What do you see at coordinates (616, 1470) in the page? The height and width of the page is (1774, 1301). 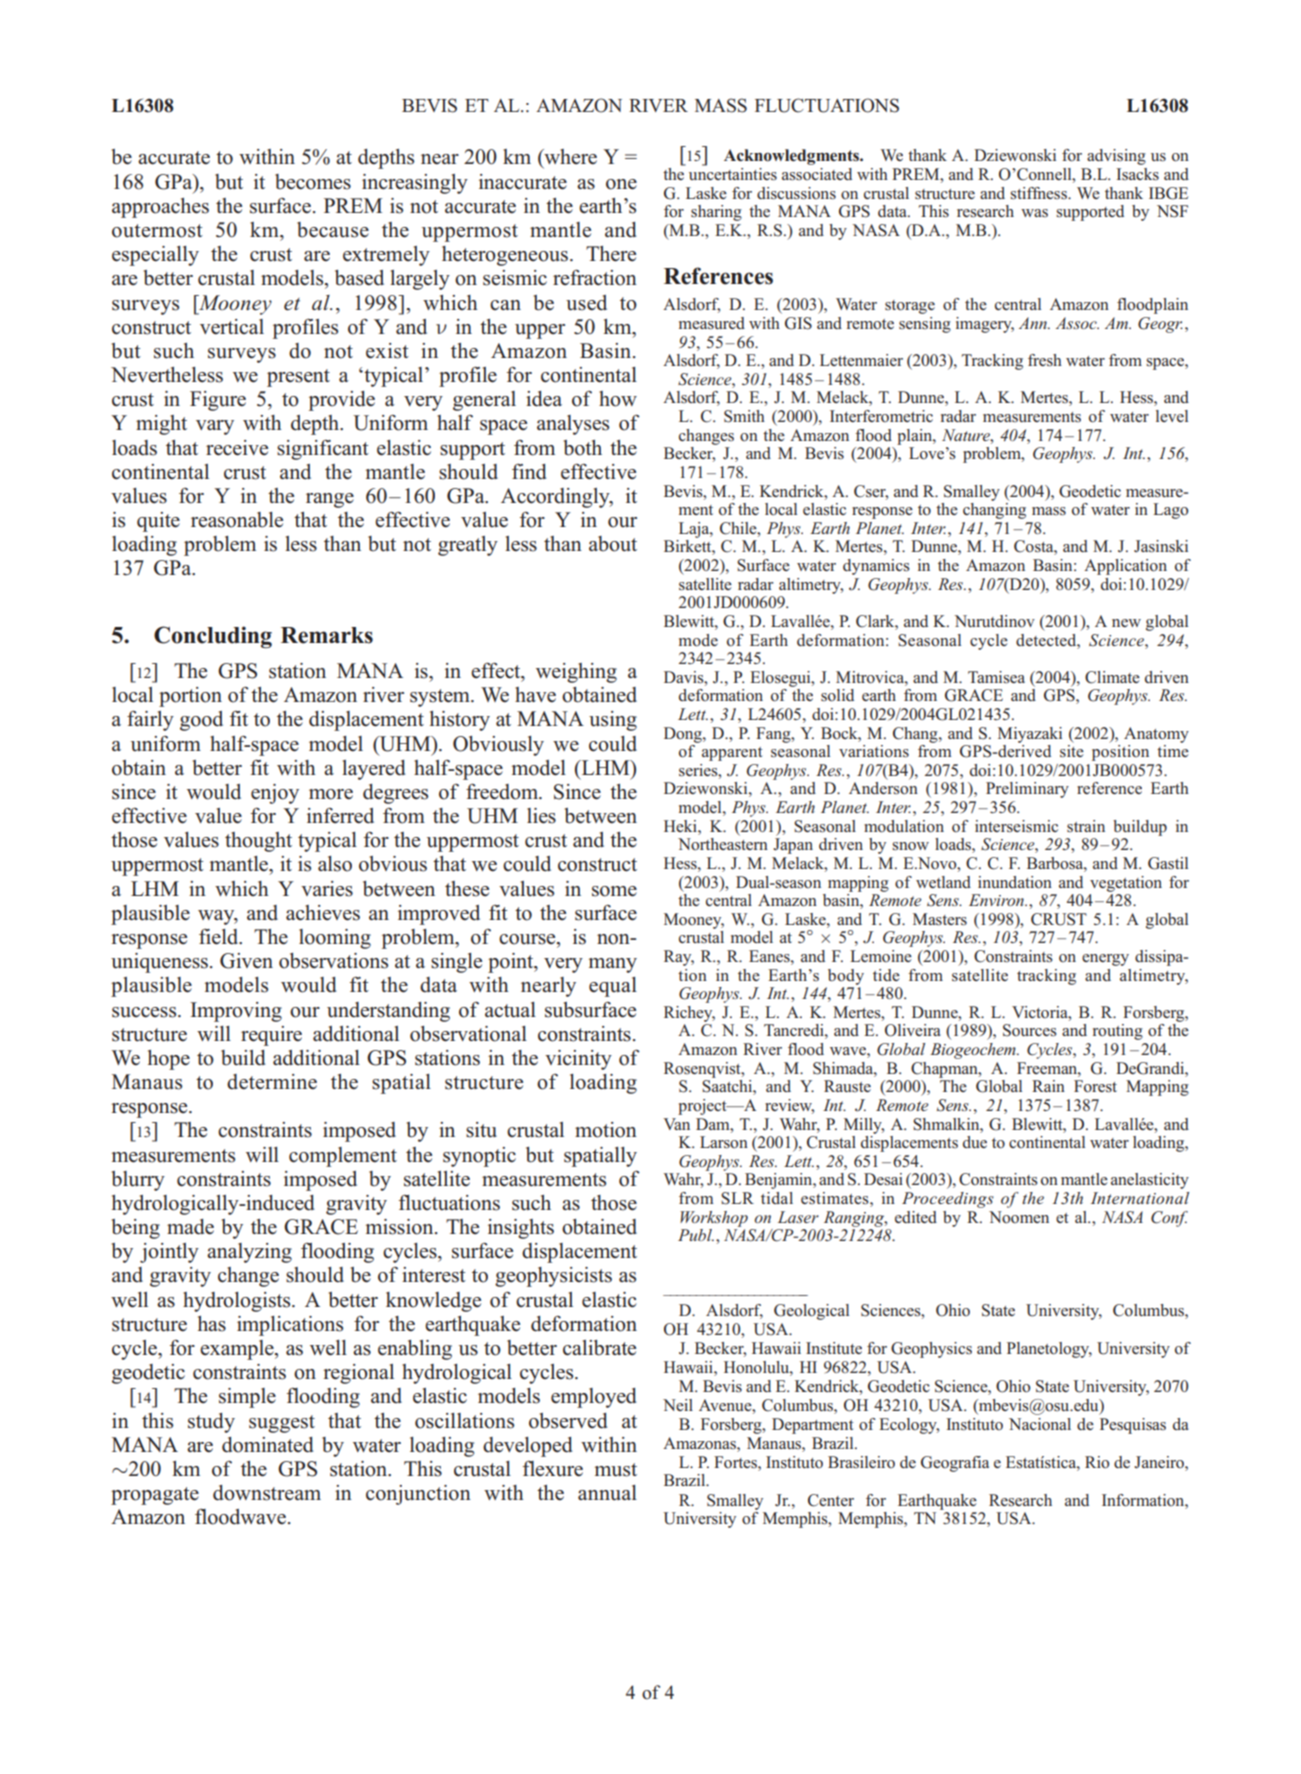 I see `must` at bounding box center [616, 1470].
